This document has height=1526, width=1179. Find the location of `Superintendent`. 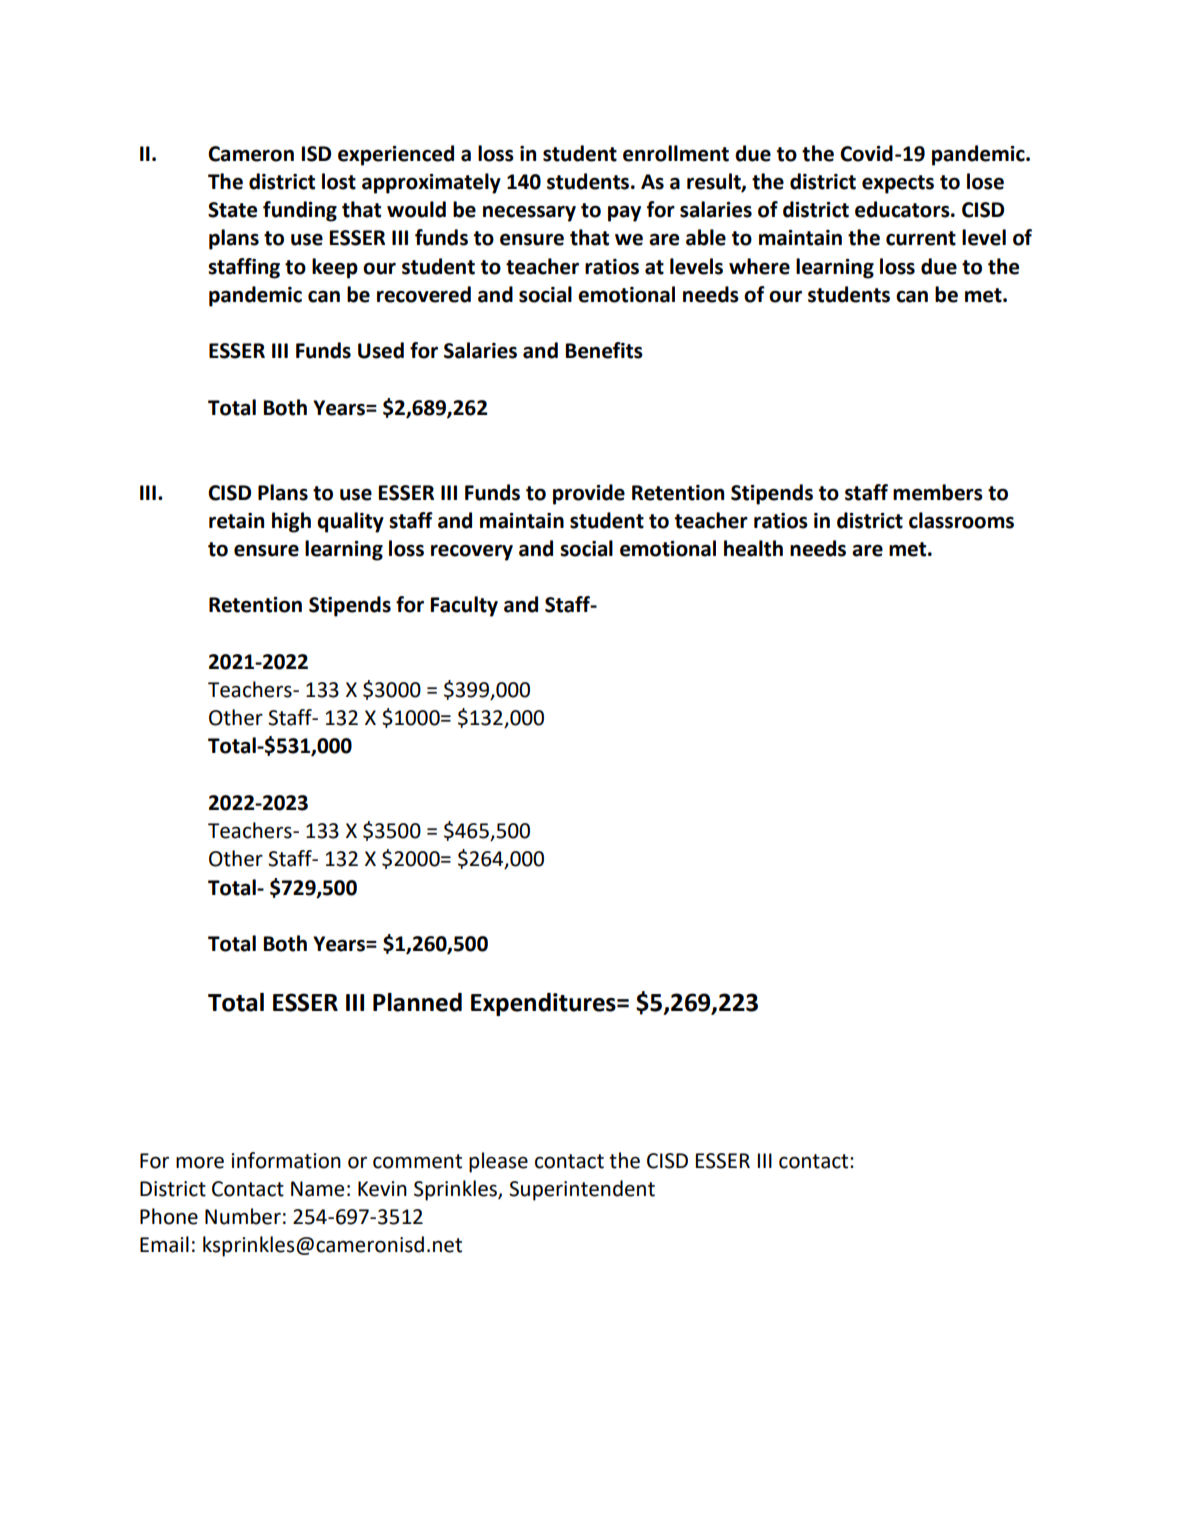

Superintendent is located at coordinates (582, 1190).
